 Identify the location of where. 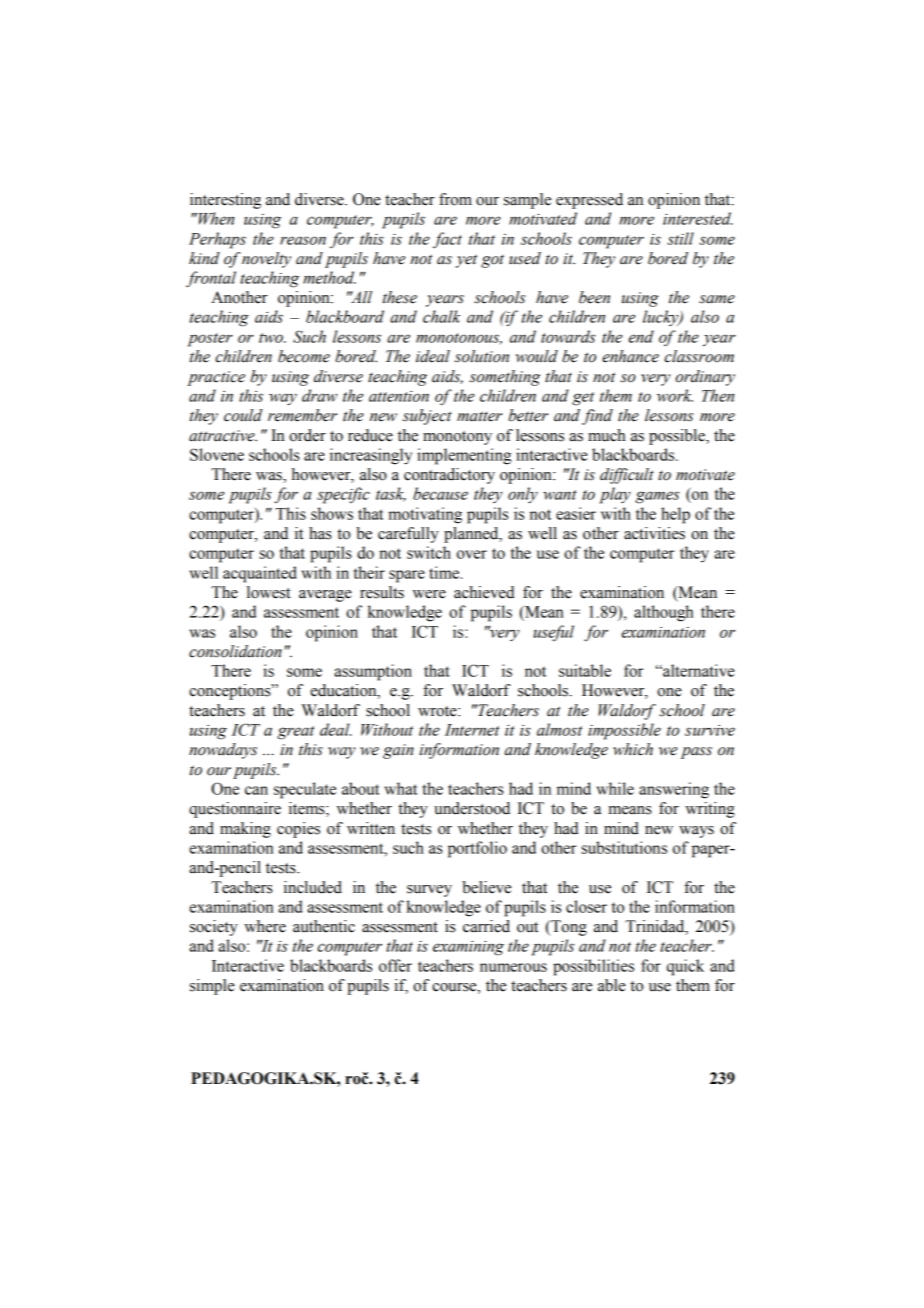
(265, 926).
